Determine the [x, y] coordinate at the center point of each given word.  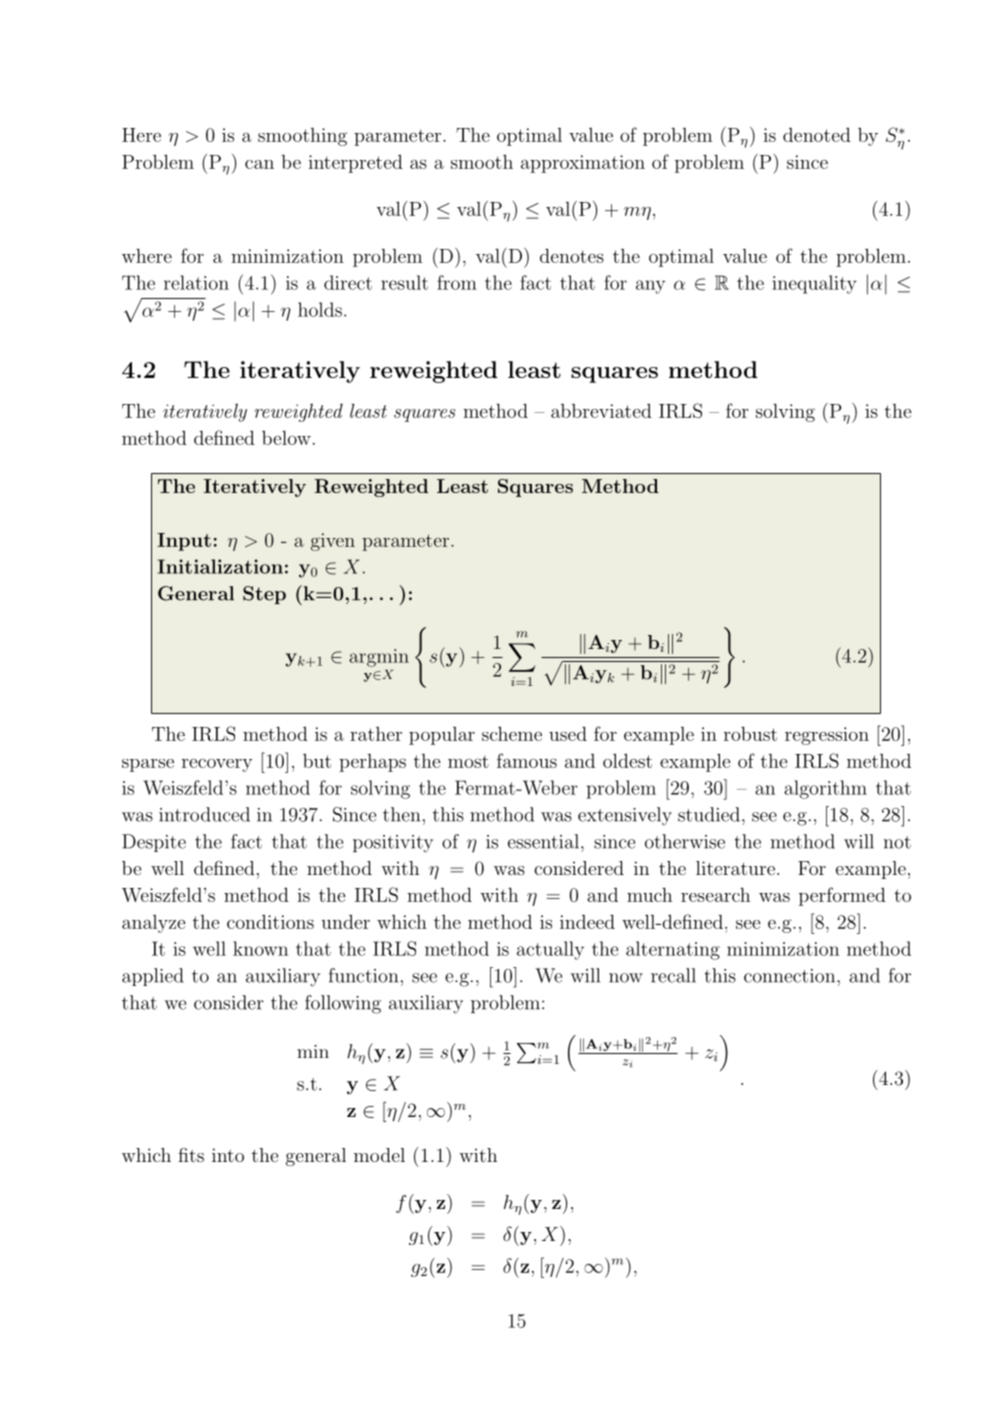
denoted [817, 134]
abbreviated [601, 410]
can [259, 164]
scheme [512, 733]
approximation [583, 164]
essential [543, 841]
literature [735, 868]
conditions [270, 921]
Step [264, 595]
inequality [814, 284]
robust [750, 733]
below [286, 437]
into [228, 1155]
